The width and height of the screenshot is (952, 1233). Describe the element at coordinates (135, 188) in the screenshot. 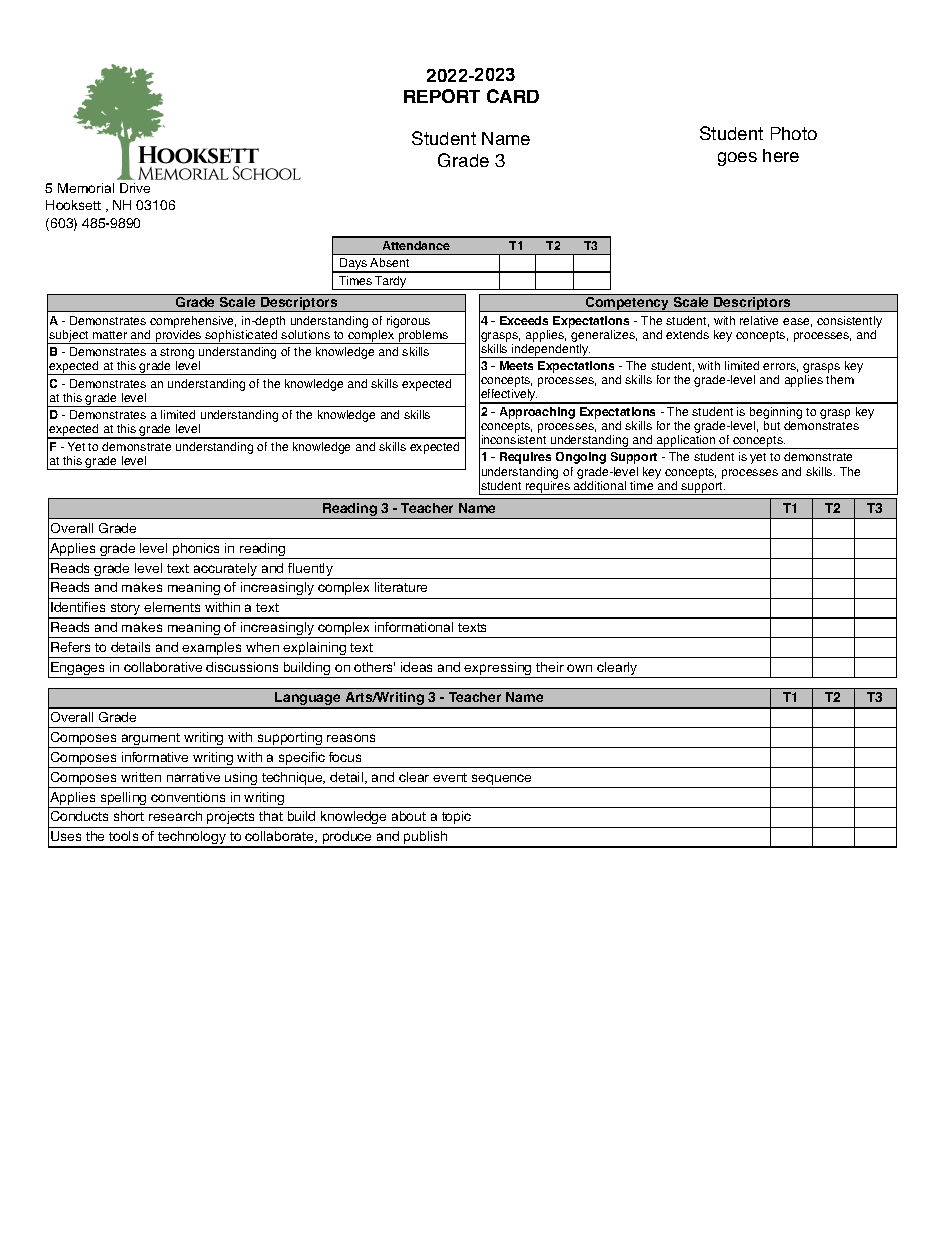

I see `Drive` at that location.
